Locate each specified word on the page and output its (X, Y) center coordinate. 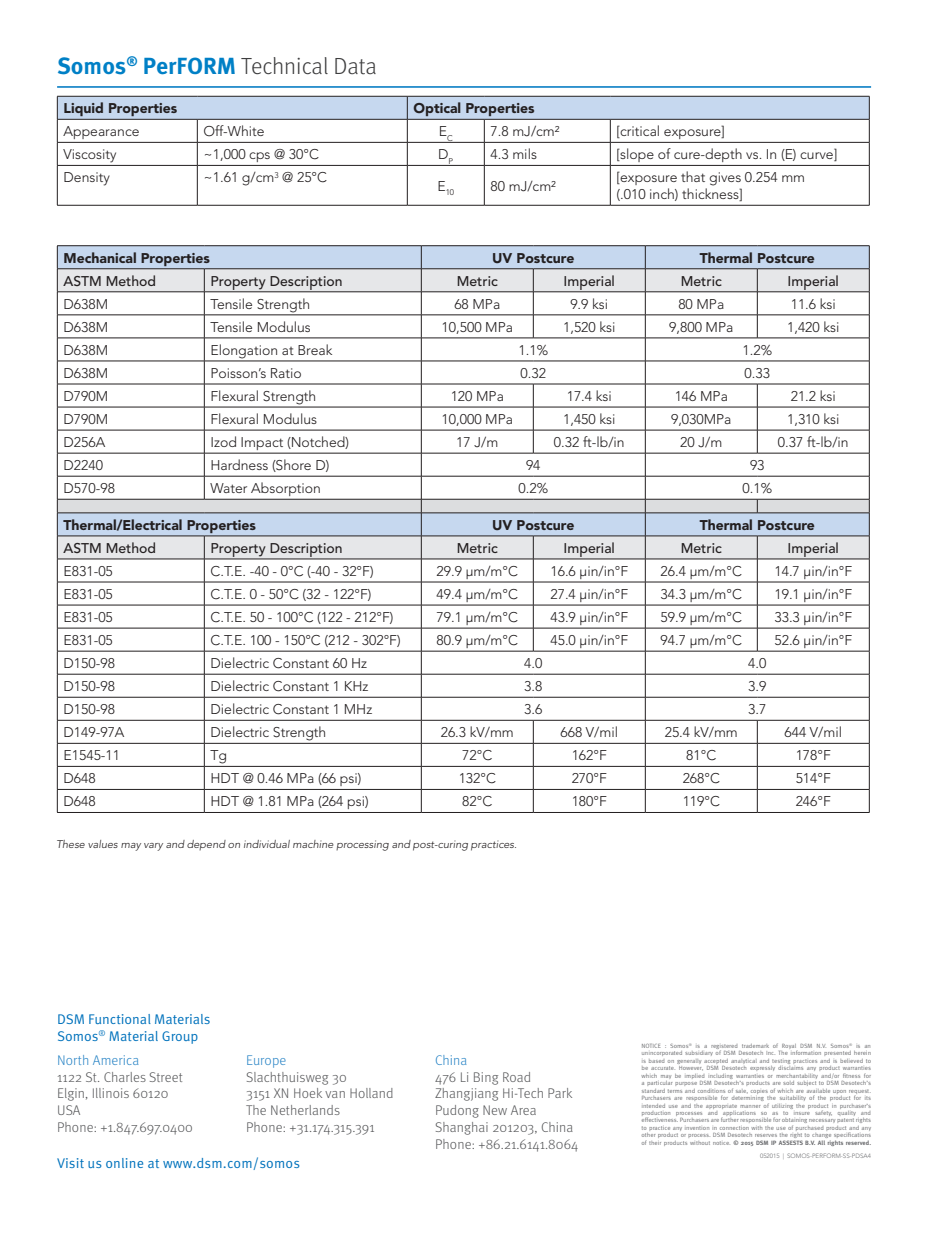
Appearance (101, 132)
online (124, 1163)
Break (315, 349)
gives (725, 179)
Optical (437, 109)
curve (817, 156)
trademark (755, 1046)
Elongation (244, 352)
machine (313, 844)
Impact (263, 445)
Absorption (285, 489)
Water (228, 488)
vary (153, 847)
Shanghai (462, 1128)
